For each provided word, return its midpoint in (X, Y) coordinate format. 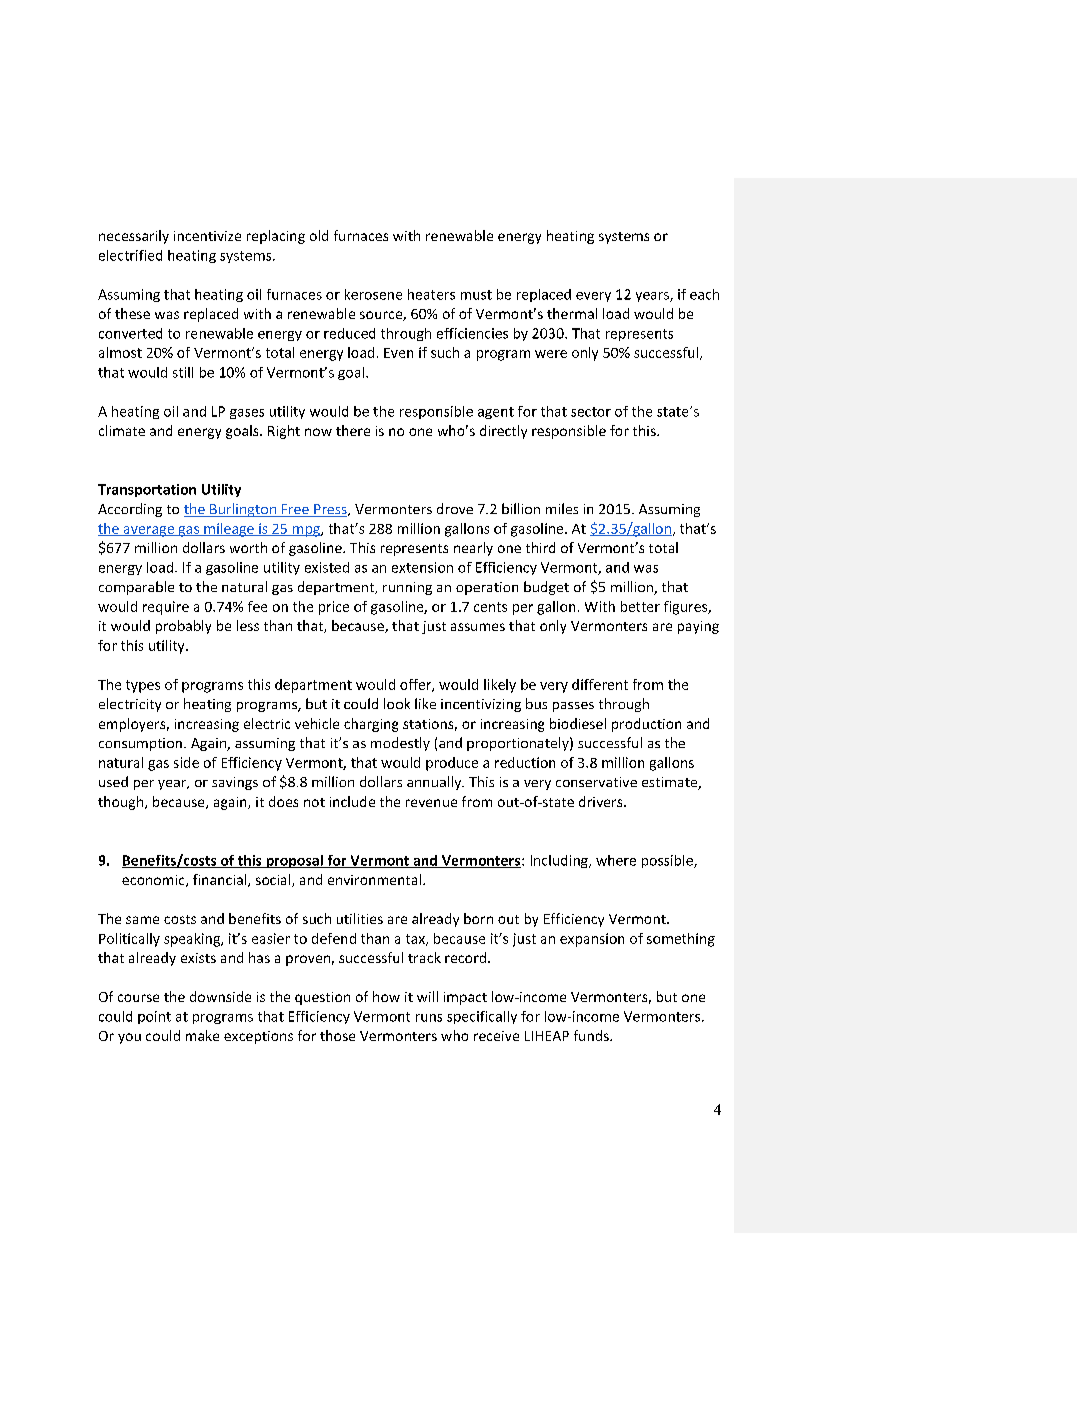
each (704, 294)
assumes (478, 627)
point (154, 1017)
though (122, 803)
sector (591, 412)
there (353, 430)
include (352, 801)
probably (183, 627)
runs (429, 1018)
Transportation (147, 490)
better (640, 606)
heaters (431, 294)
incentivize (207, 236)
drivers (602, 801)
